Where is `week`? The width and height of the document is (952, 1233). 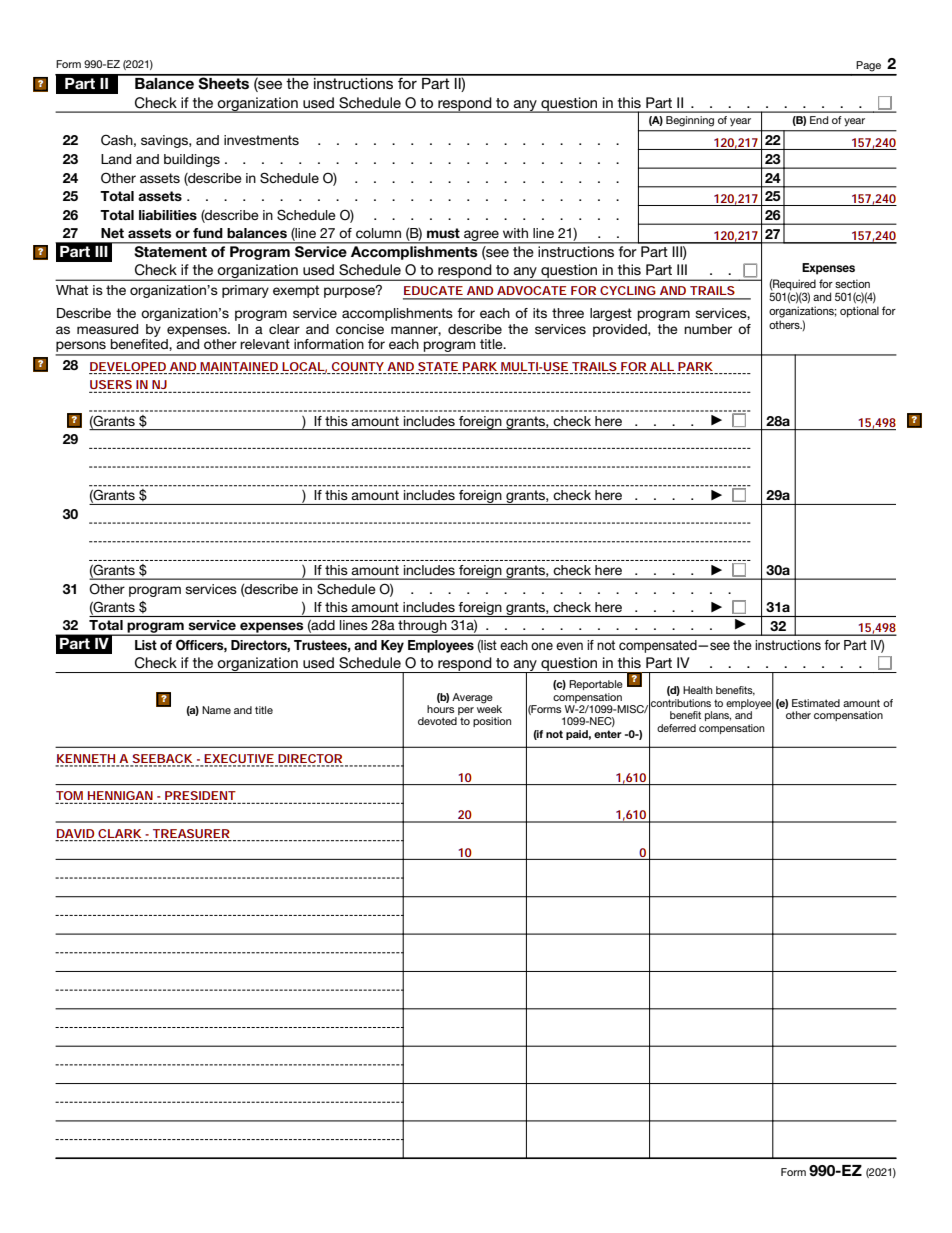 week is located at coordinates (489, 708).
